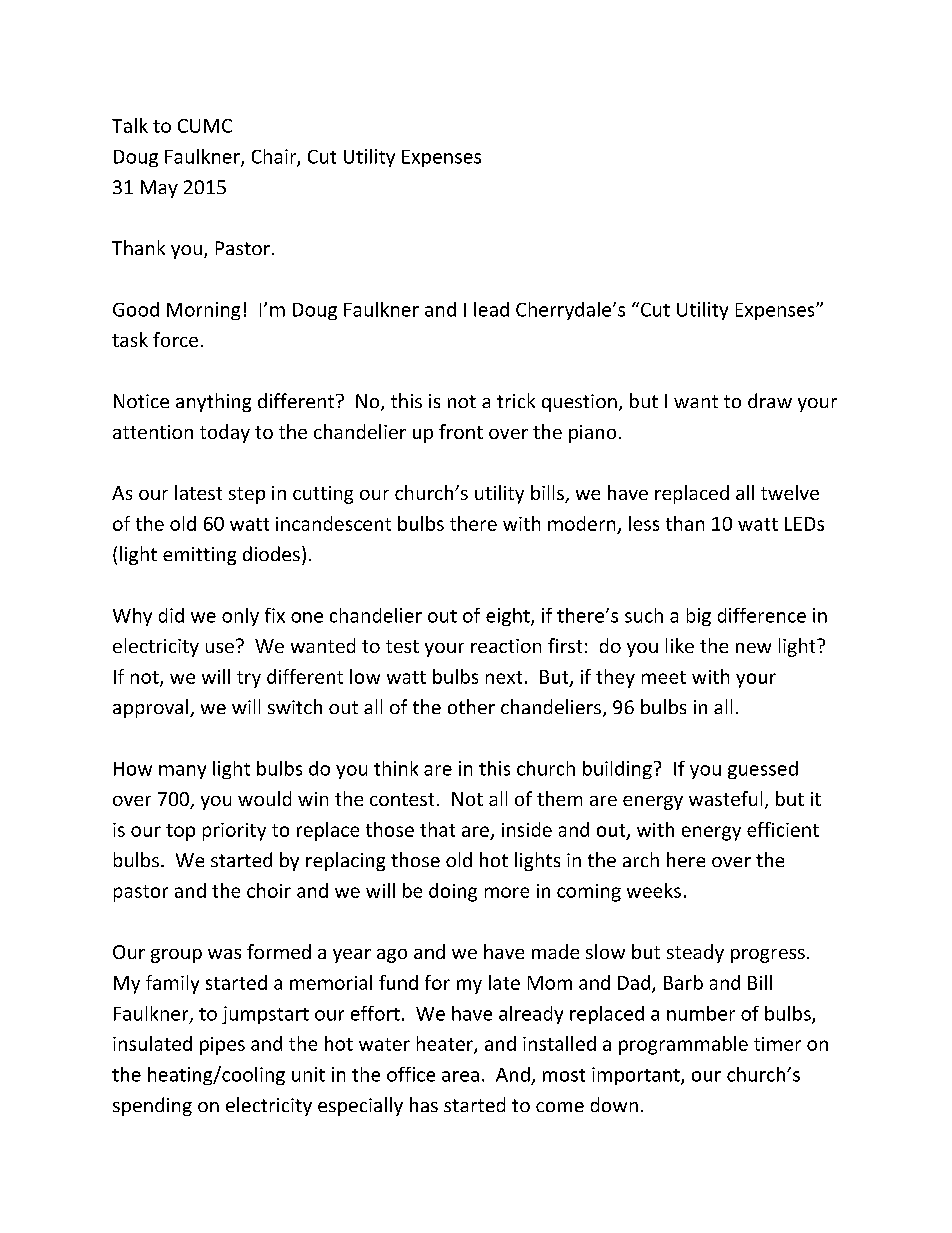 This screenshot has width=952, height=1233. What do you see at coordinates (725, 798) in the screenshot?
I see `wasteful` at bounding box center [725, 798].
